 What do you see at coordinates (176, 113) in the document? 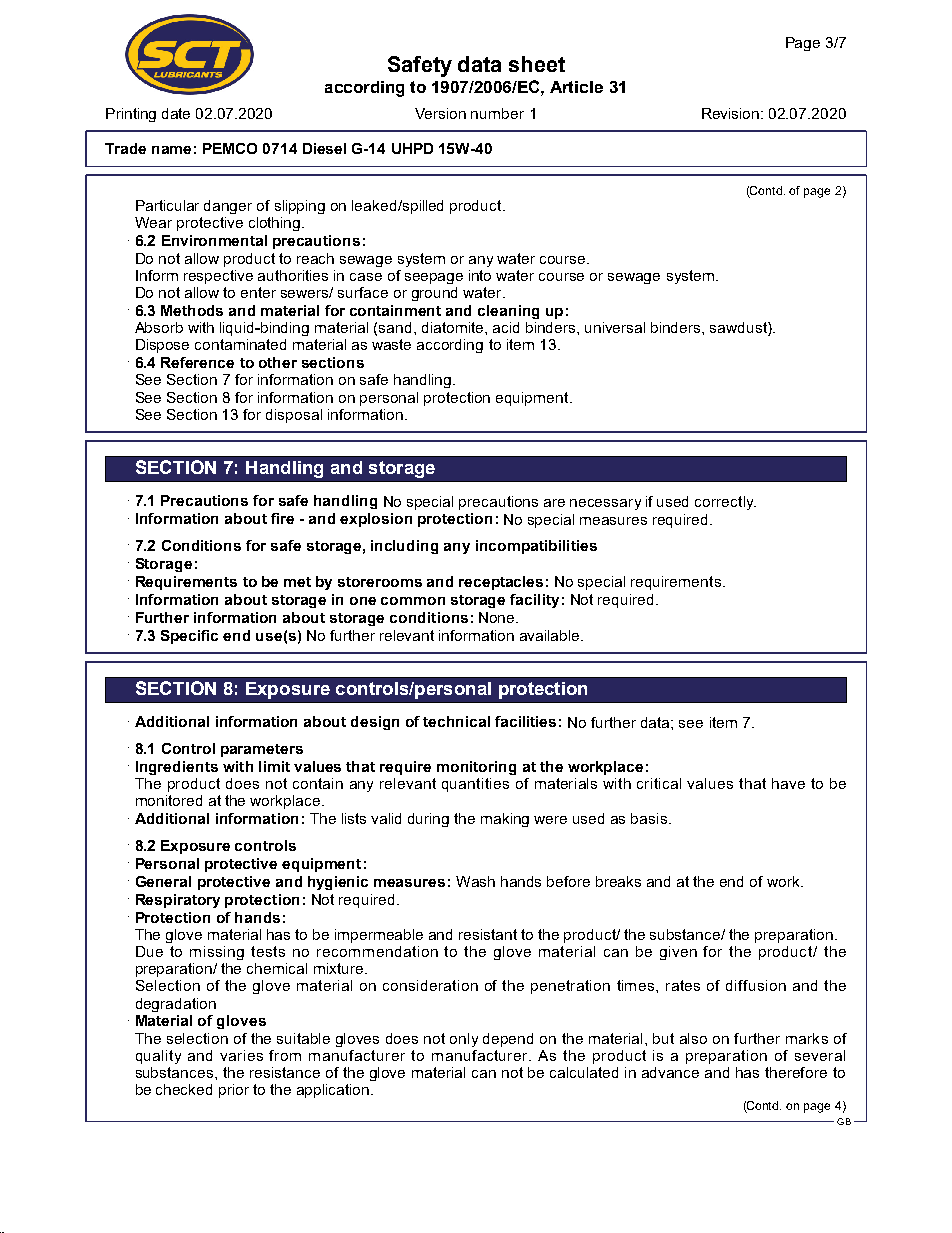
I see `date` at bounding box center [176, 113].
